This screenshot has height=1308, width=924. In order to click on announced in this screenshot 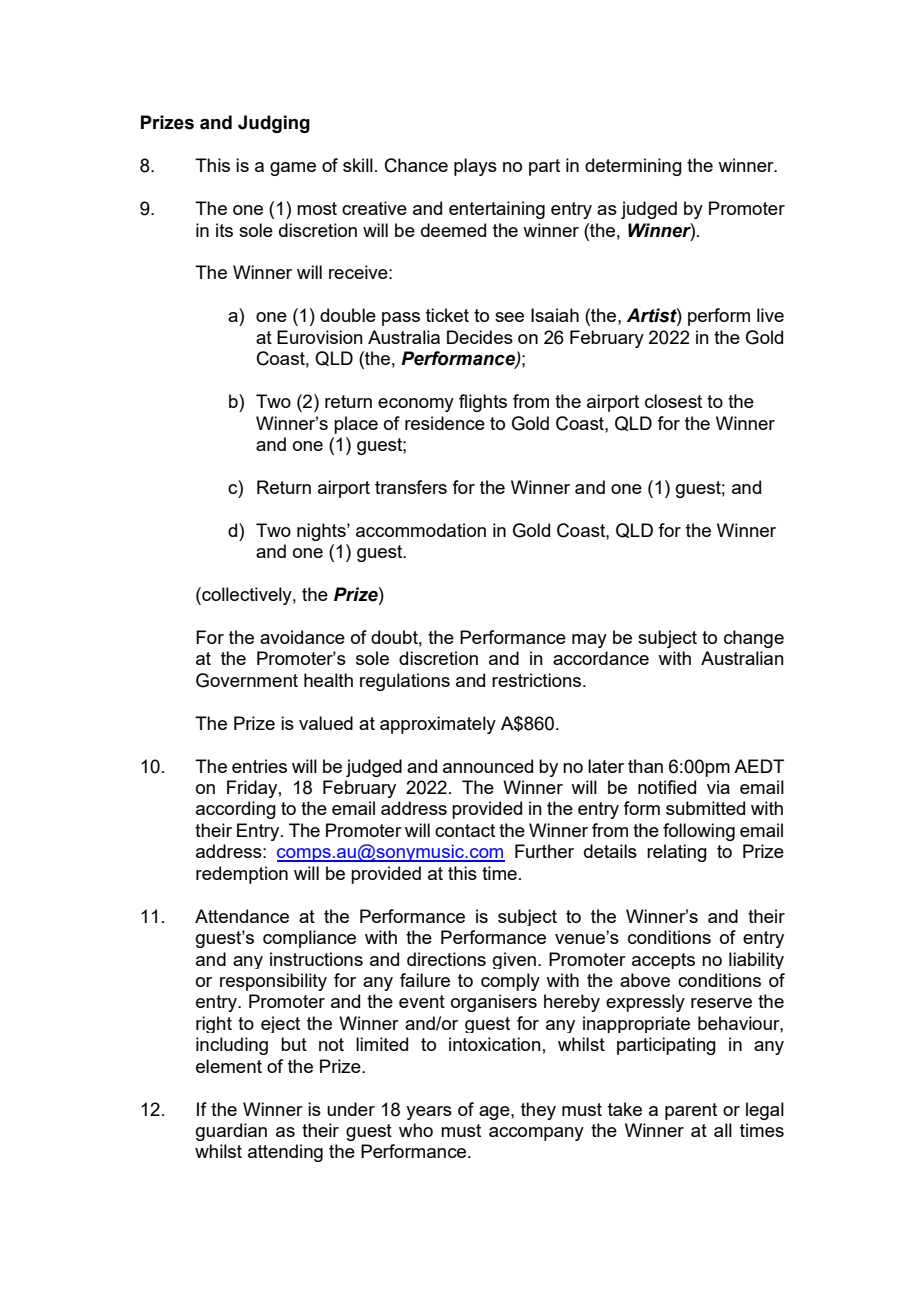, I will do `click(488, 766)`.
